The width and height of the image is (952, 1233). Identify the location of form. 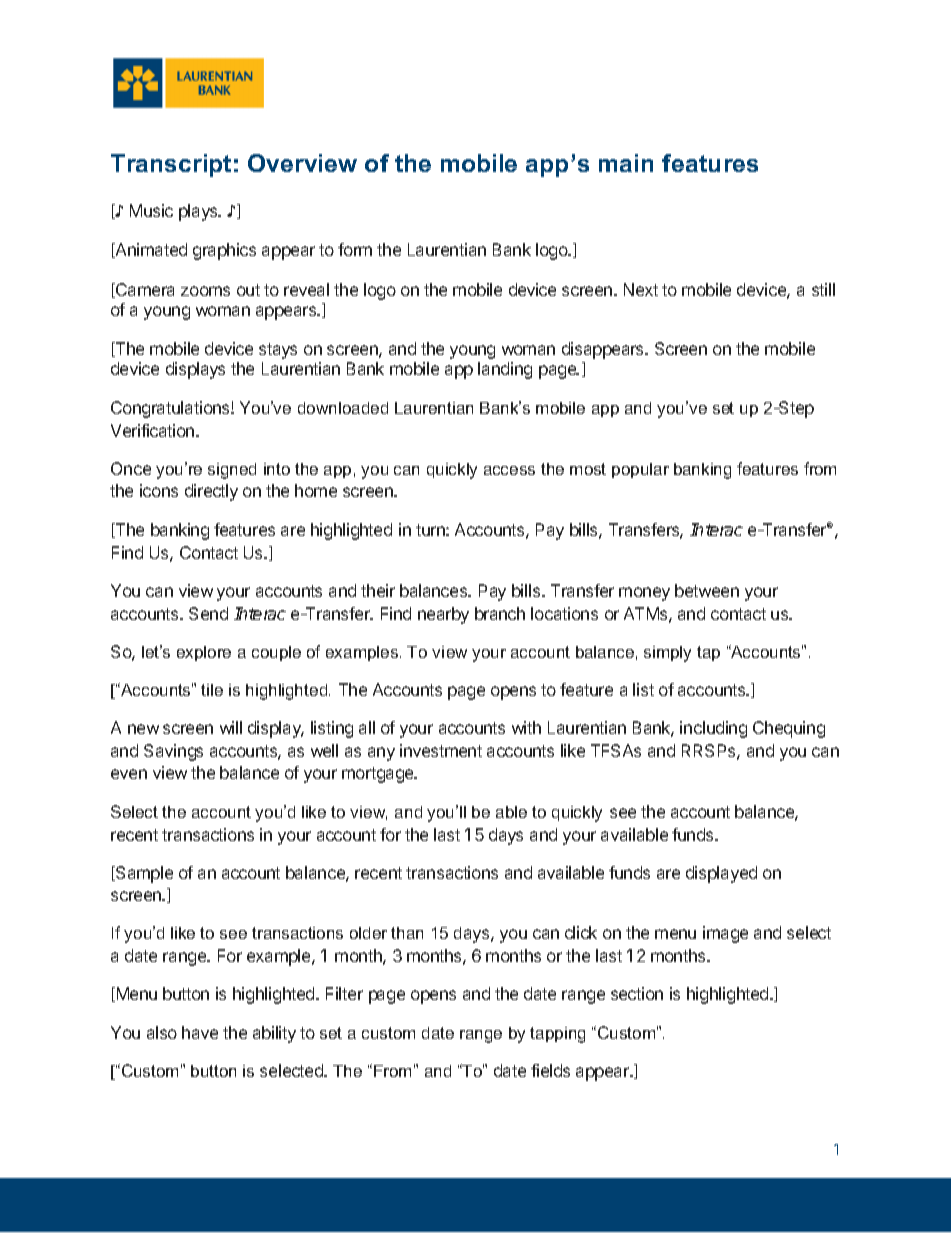
(355, 249).
